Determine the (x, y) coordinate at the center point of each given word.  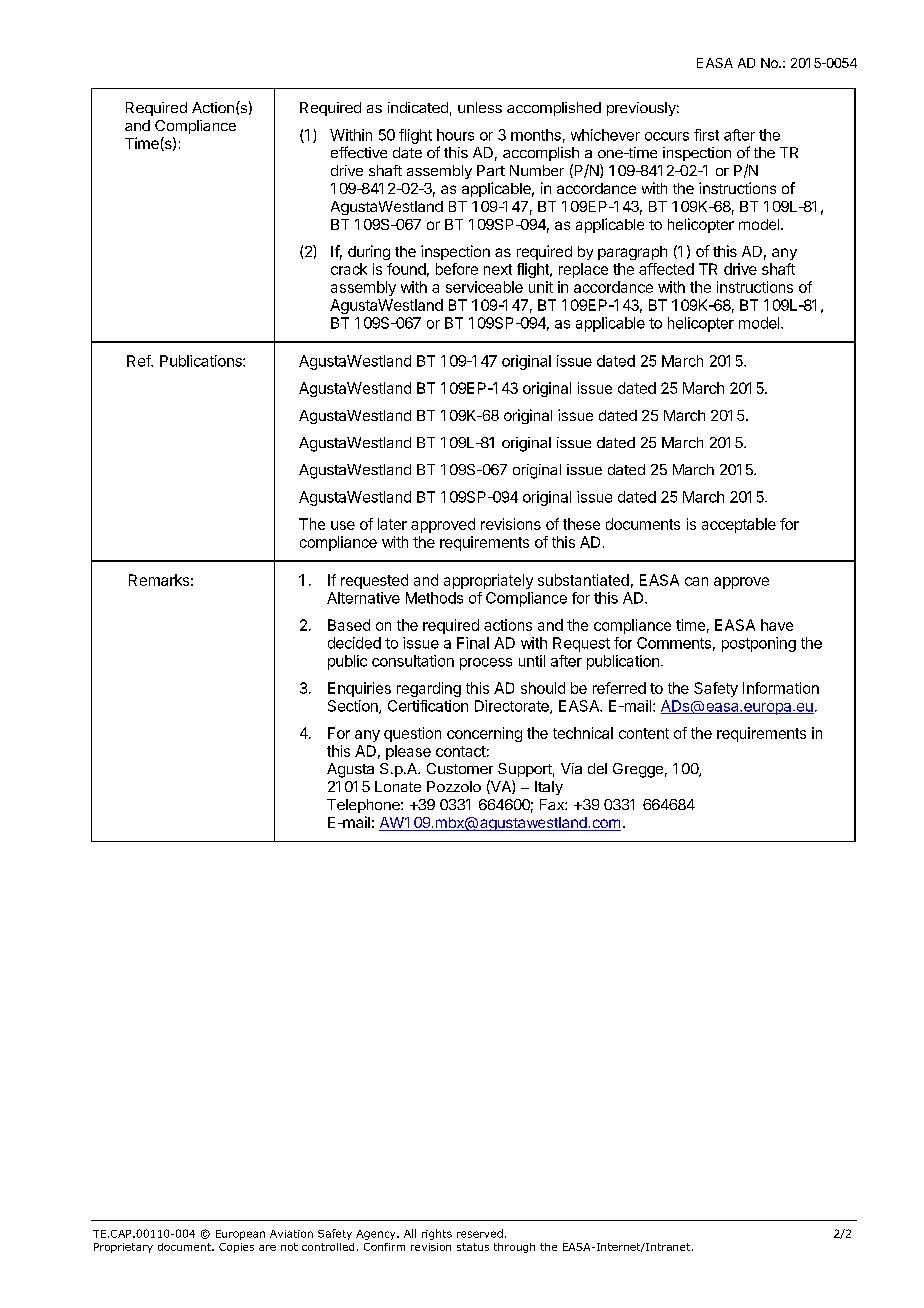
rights (437, 1234)
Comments (674, 643)
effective (359, 152)
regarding (429, 689)
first (706, 135)
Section (354, 707)
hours (455, 135)
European (240, 1235)
